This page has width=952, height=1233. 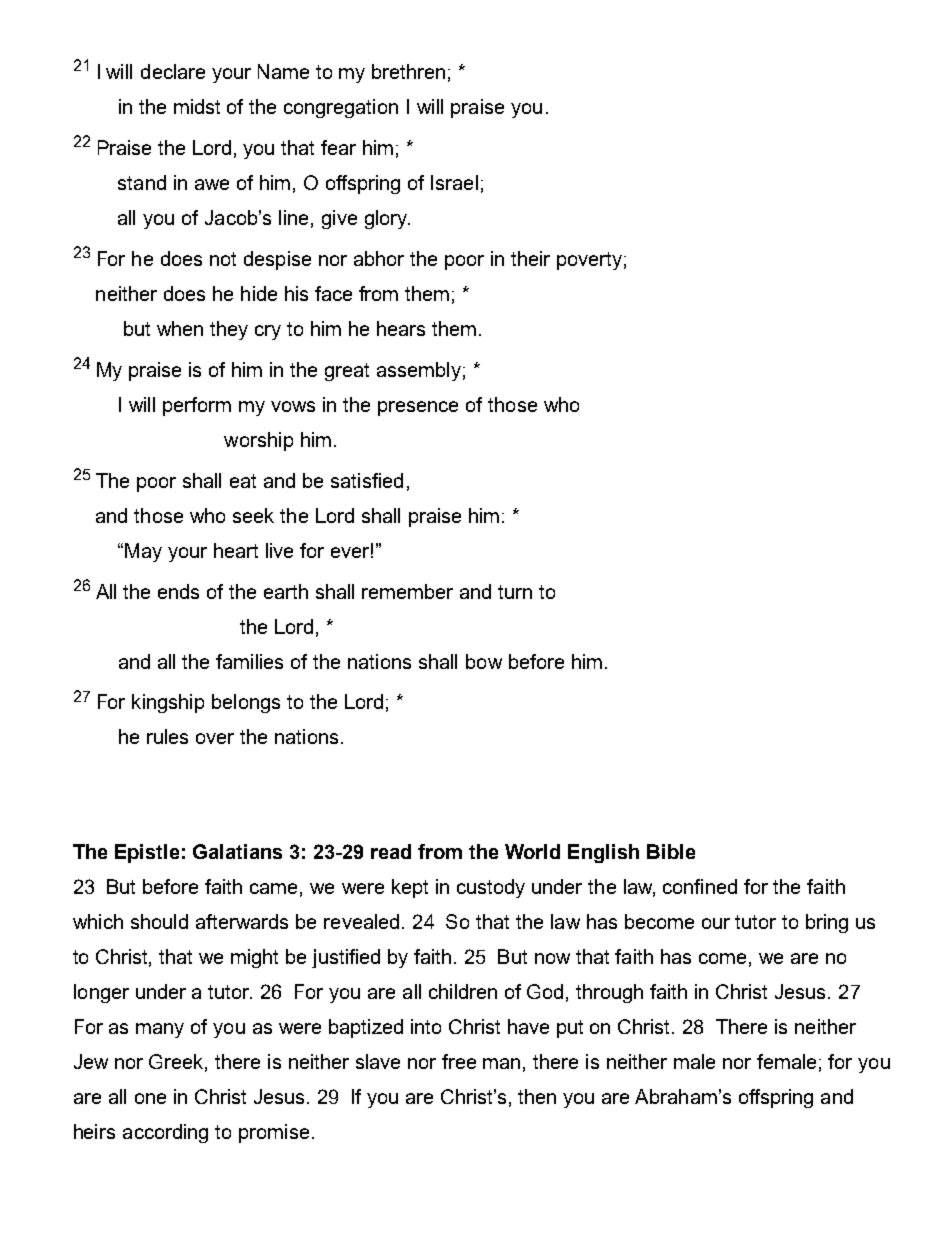 I want to click on presence, so click(x=418, y=408).
